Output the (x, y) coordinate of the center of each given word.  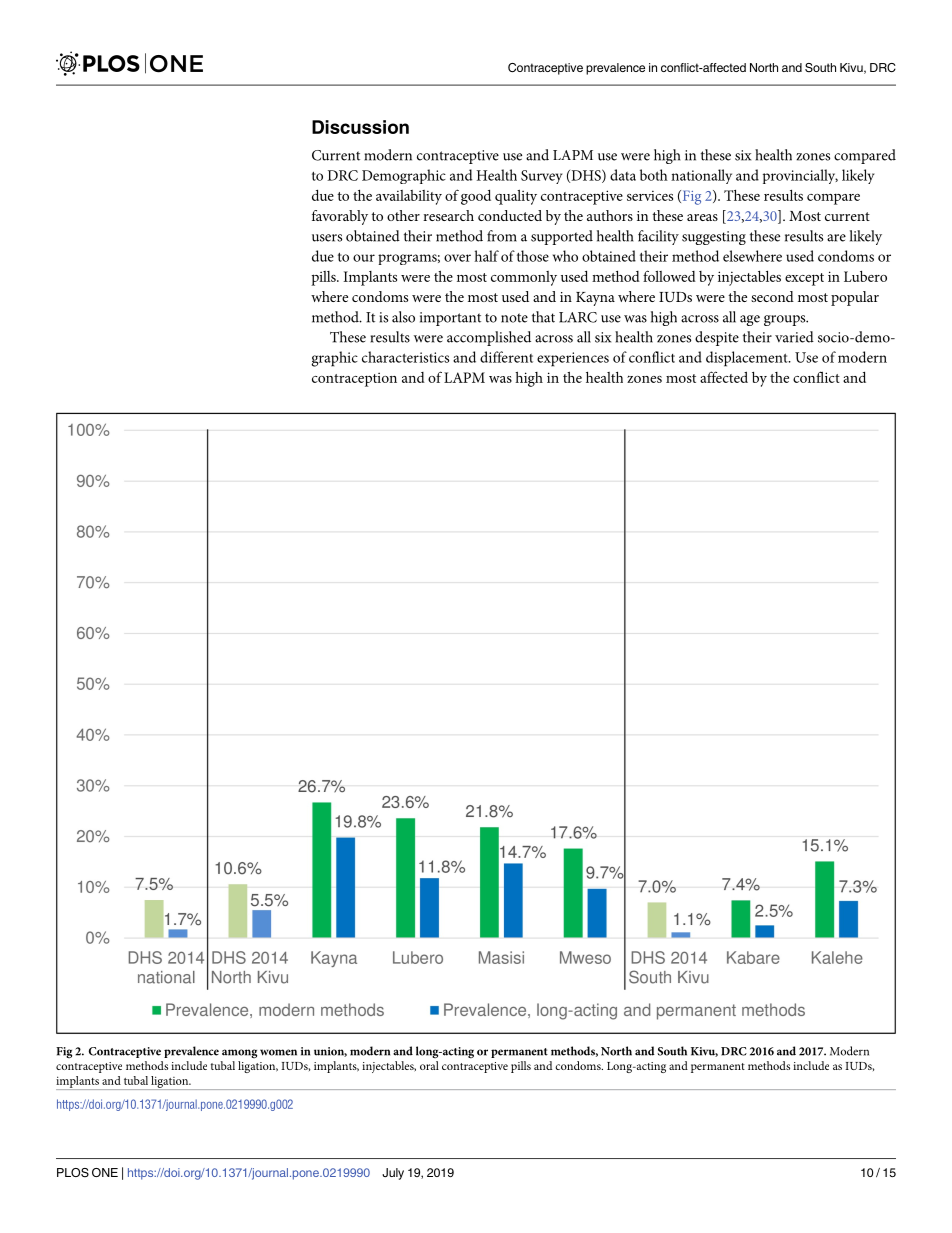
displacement (748, 359)
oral (429, 1065)
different (506, 357)
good (476, 197)
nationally (701, 176)
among (239, 1053)
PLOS (73, 1172)
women (278, 1052)
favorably (340, 217)
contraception (354, 380)
